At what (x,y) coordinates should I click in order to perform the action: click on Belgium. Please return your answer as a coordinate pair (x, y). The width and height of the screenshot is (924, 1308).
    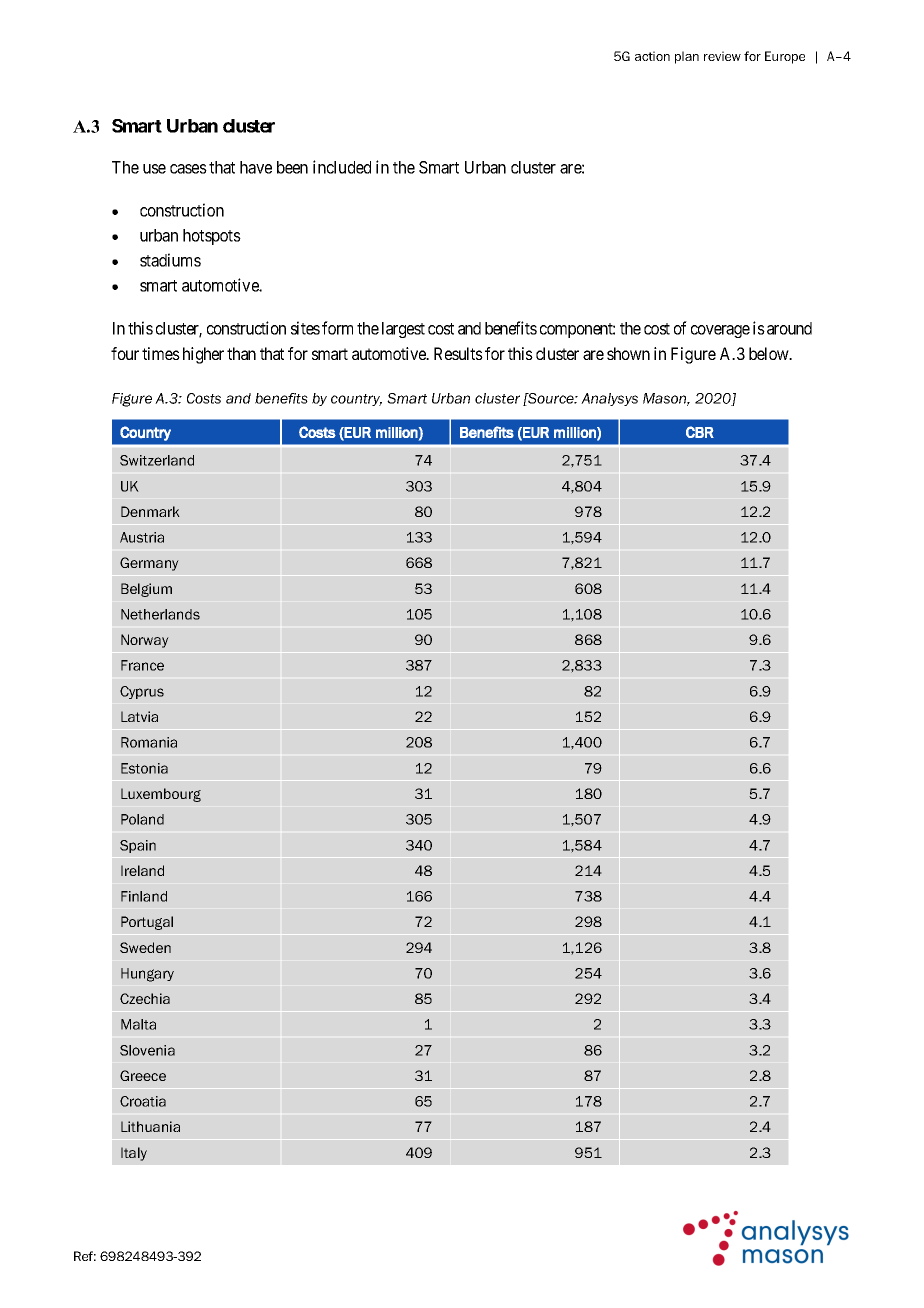
    Looking at the image, I should click on (146, 590).
